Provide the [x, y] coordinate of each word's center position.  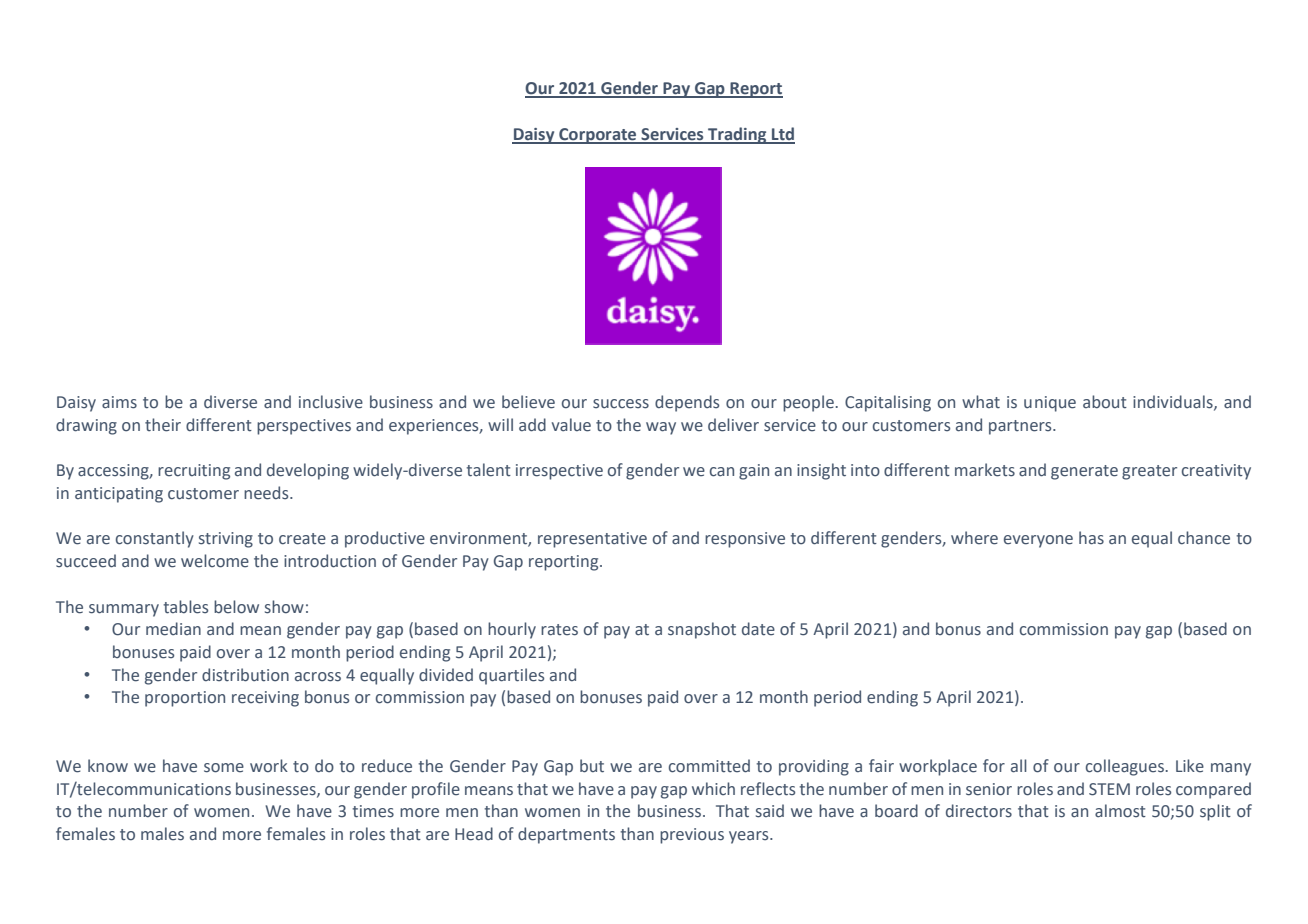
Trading [737, 135]
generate [1084, 472]
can [722, 472]
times [373, 811]
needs [267, 493]
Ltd [782, 135]
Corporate [598, 136]
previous [692, 836]
